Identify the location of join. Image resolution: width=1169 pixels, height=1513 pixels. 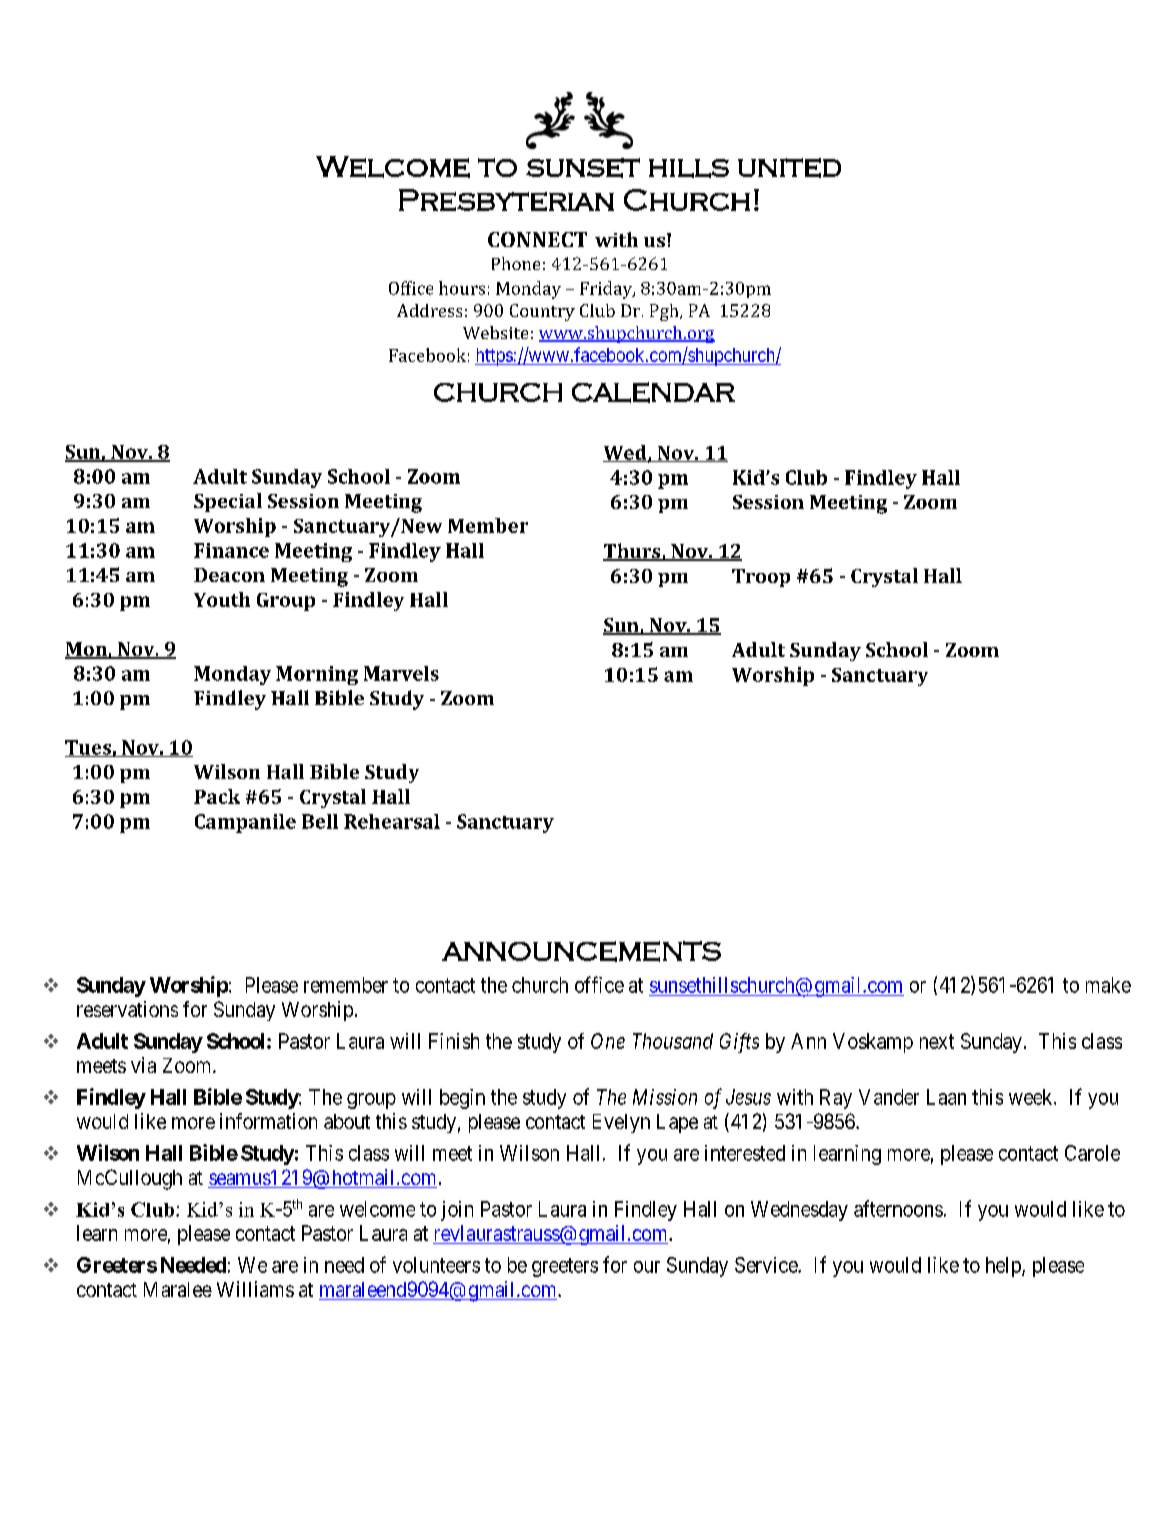
(457, 1211).
